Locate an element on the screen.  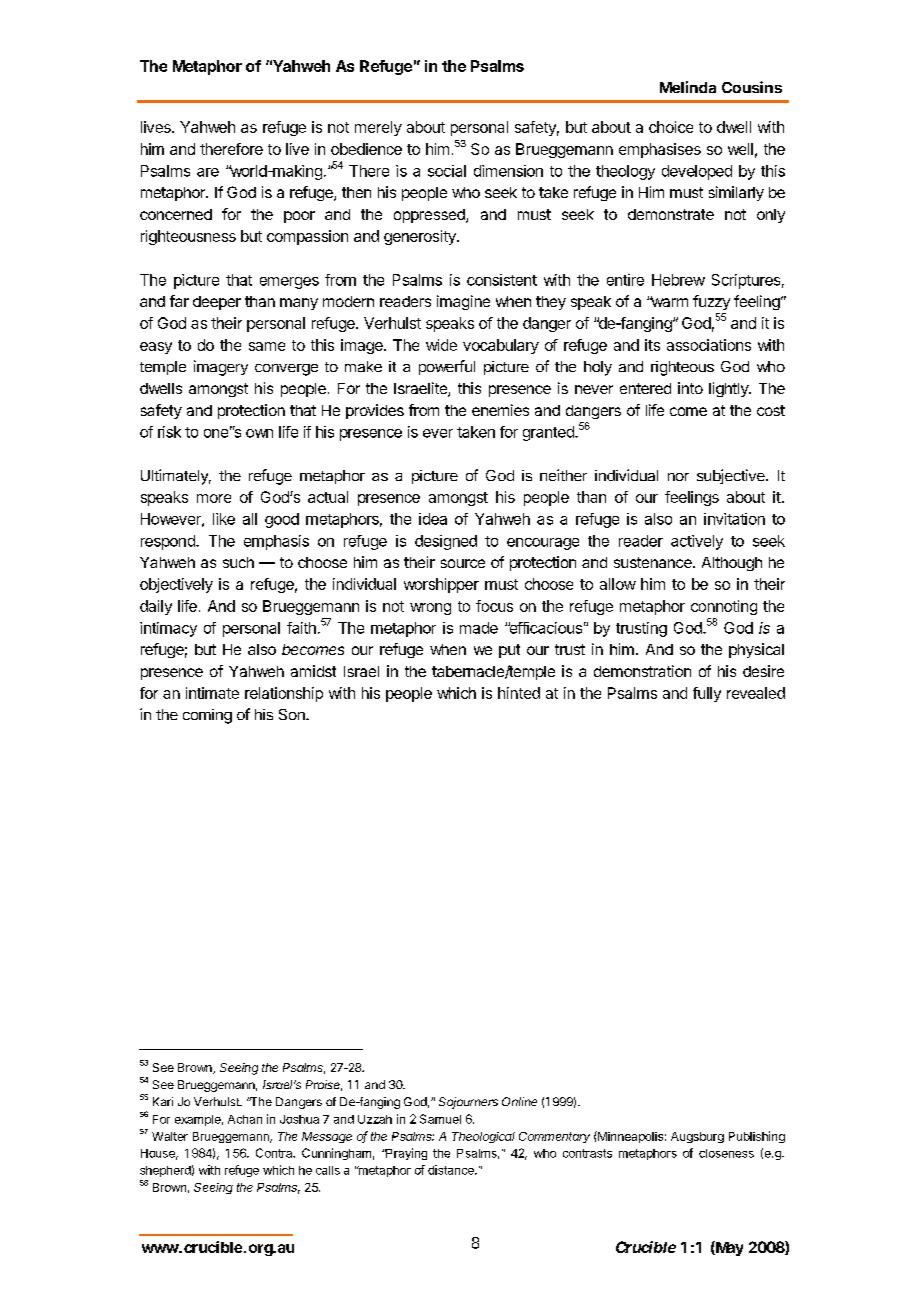
social is located at coordinates (447, 171).
